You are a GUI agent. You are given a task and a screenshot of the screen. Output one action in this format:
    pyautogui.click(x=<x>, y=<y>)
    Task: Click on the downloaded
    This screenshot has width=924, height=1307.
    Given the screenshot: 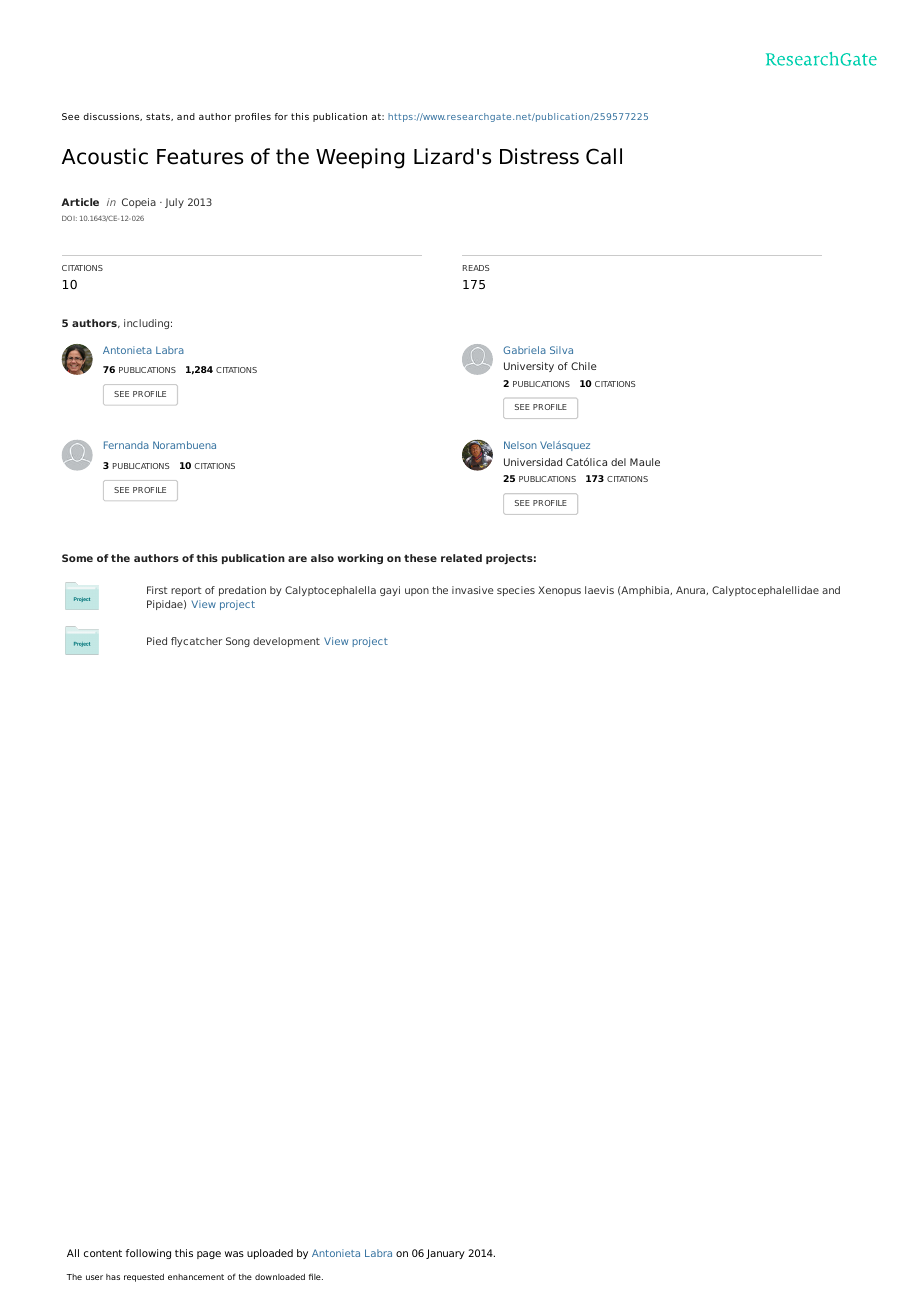 What is the action you would take?
    pyautogui.click(x=280, y=1276)
